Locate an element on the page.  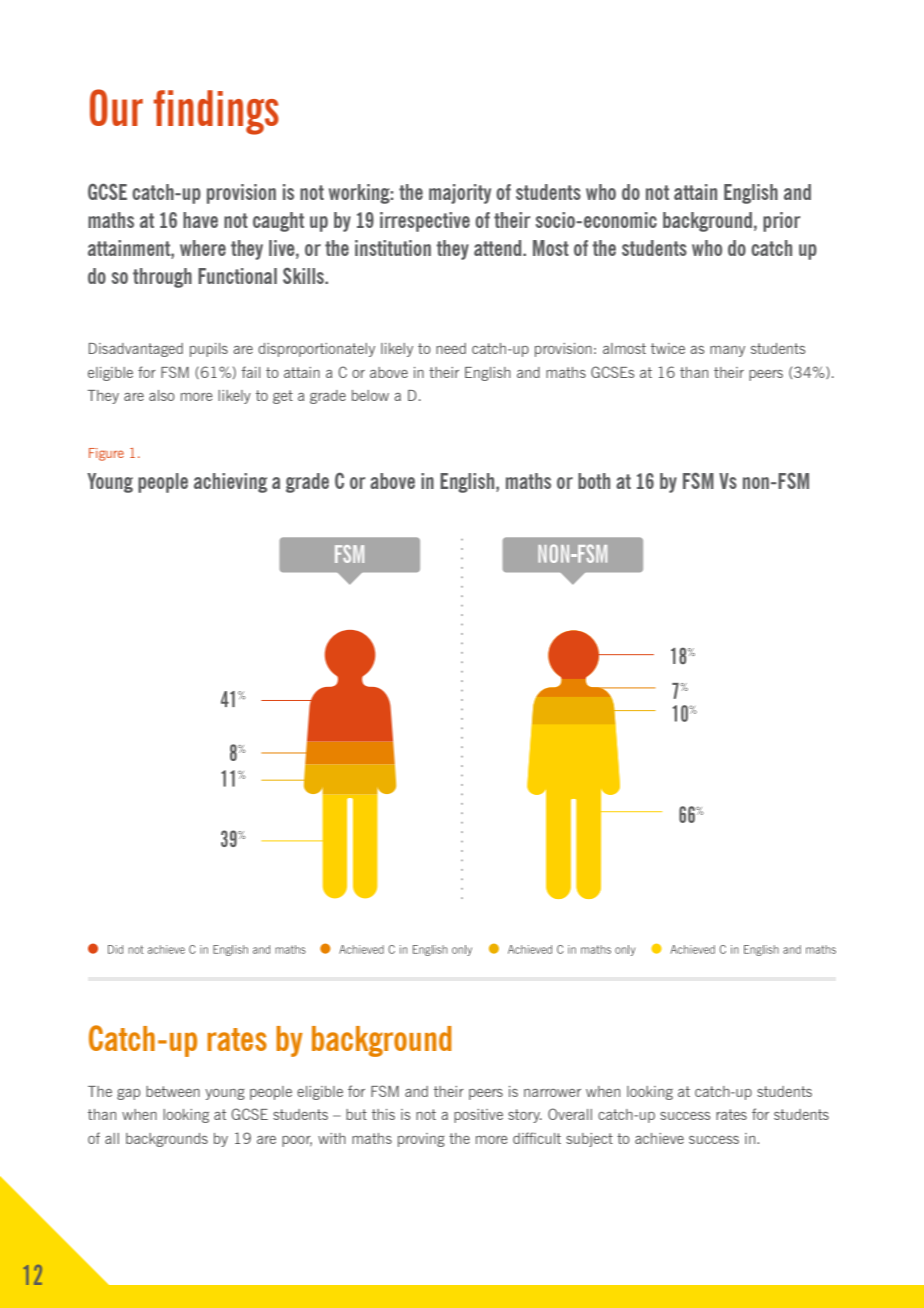
many is located at coordinates (727, 351).
